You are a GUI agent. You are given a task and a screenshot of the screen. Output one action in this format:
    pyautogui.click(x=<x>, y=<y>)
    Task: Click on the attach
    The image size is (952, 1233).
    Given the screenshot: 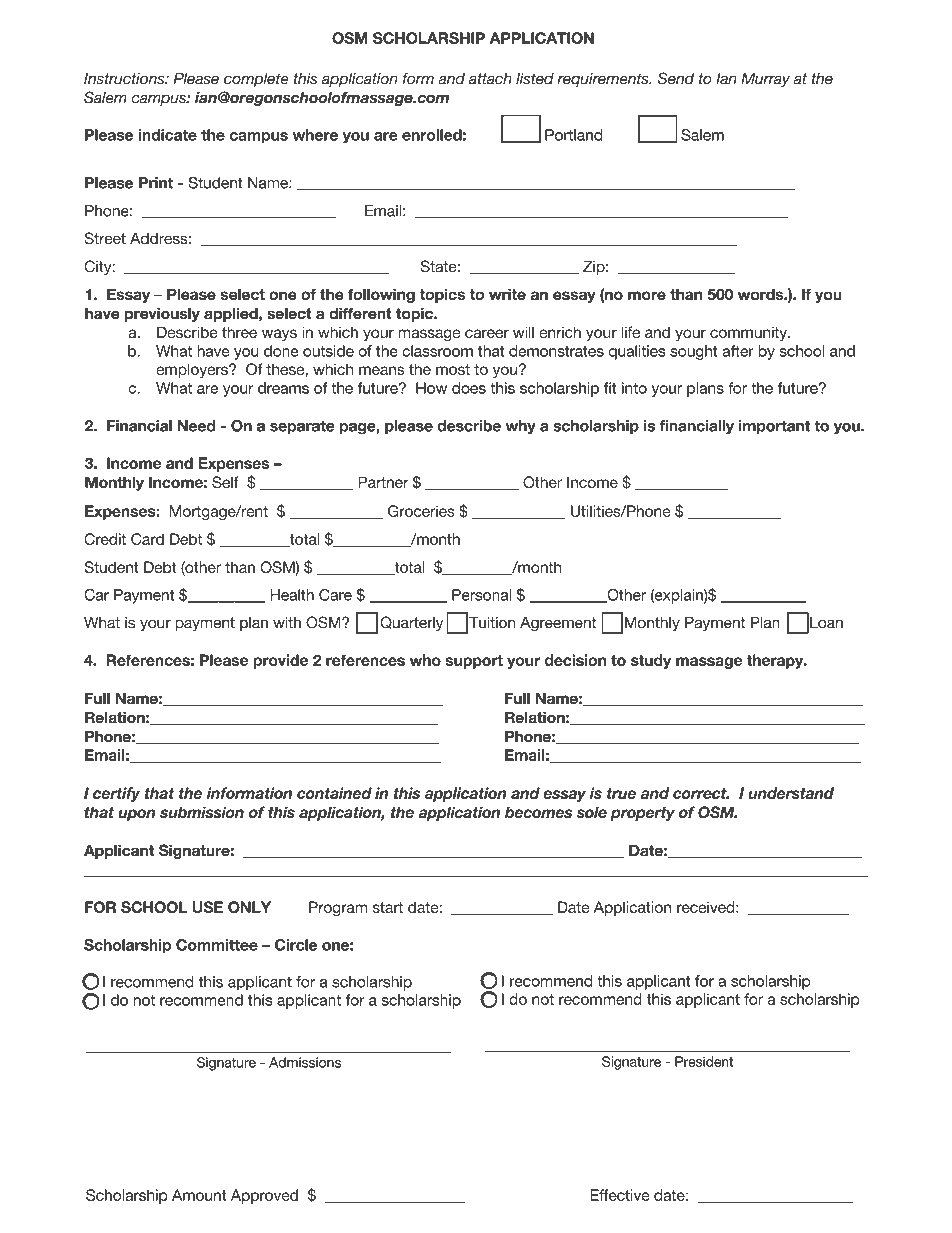 What is the action you would take?
    pyautogui.click(x=490, y=79)
